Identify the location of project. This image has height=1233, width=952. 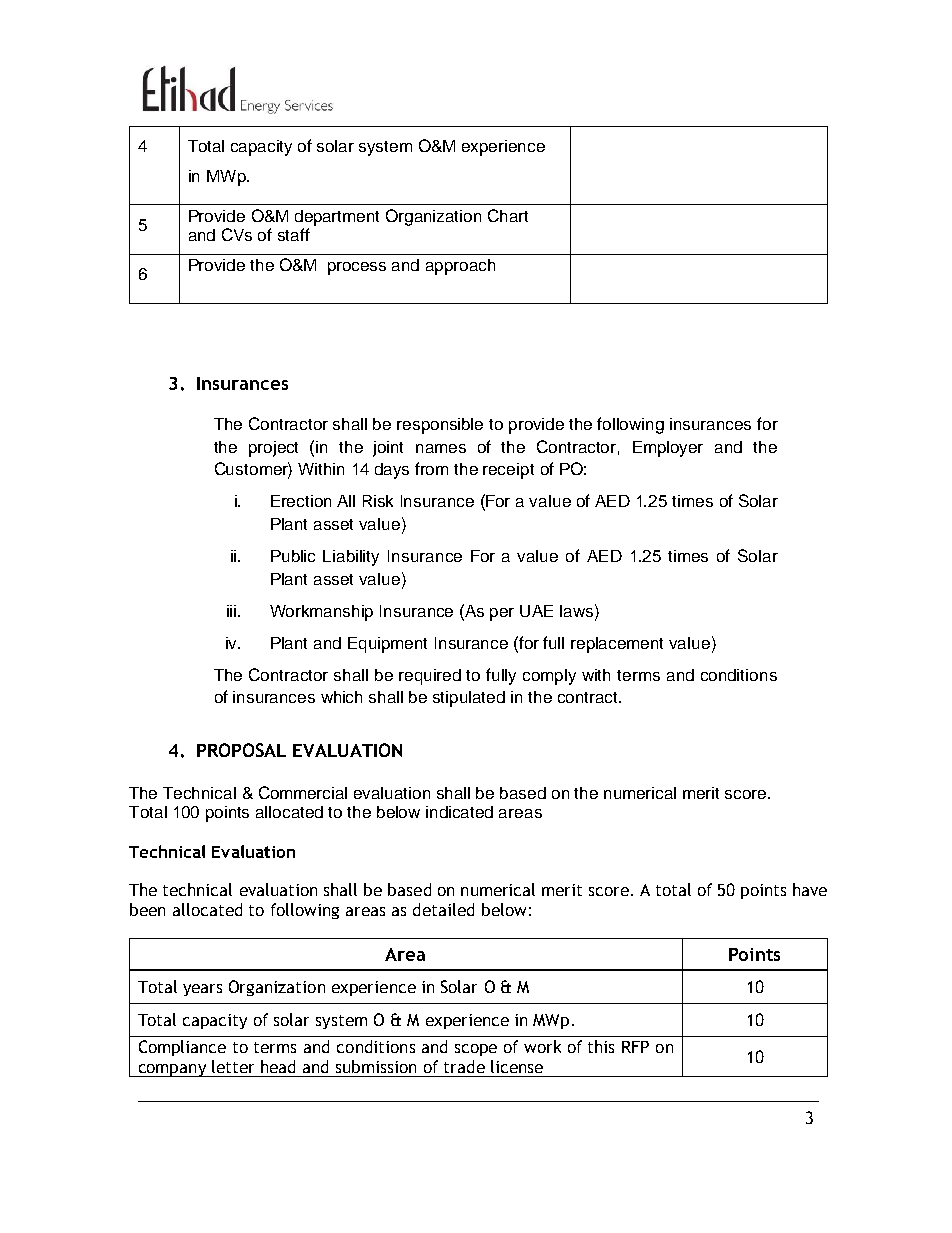
(273, 449).
